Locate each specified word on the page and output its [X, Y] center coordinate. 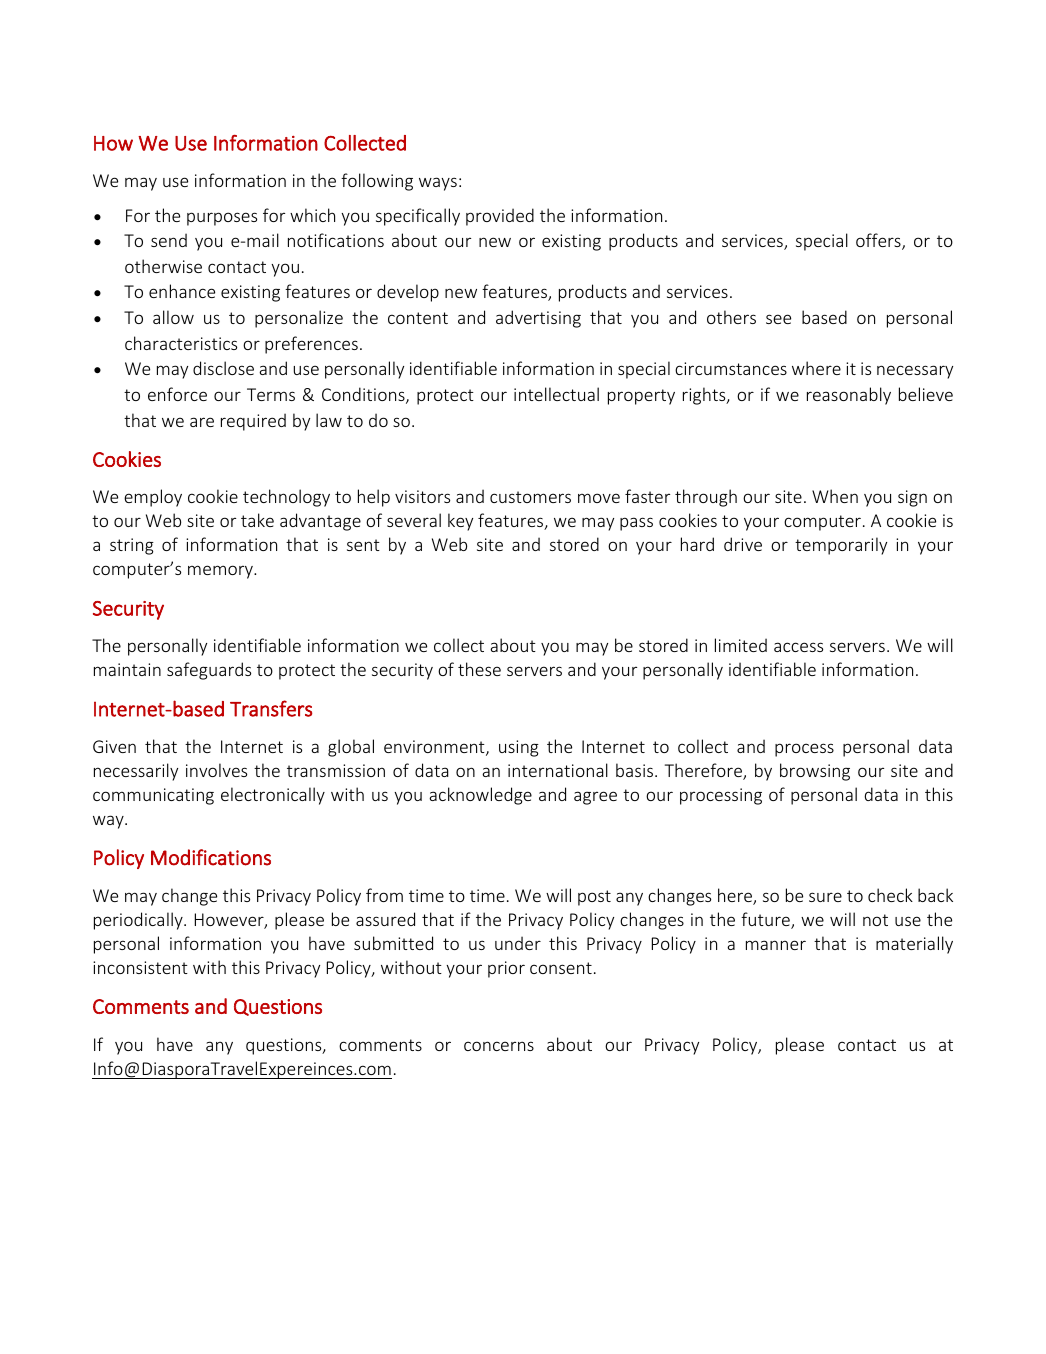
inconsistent [140, 967]
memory [221, 572]
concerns [499, 1046]
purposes [222, 219]
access [798, 647]
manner [776, 945]
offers [879, 241]
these [479, 669]
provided [500, 217]
